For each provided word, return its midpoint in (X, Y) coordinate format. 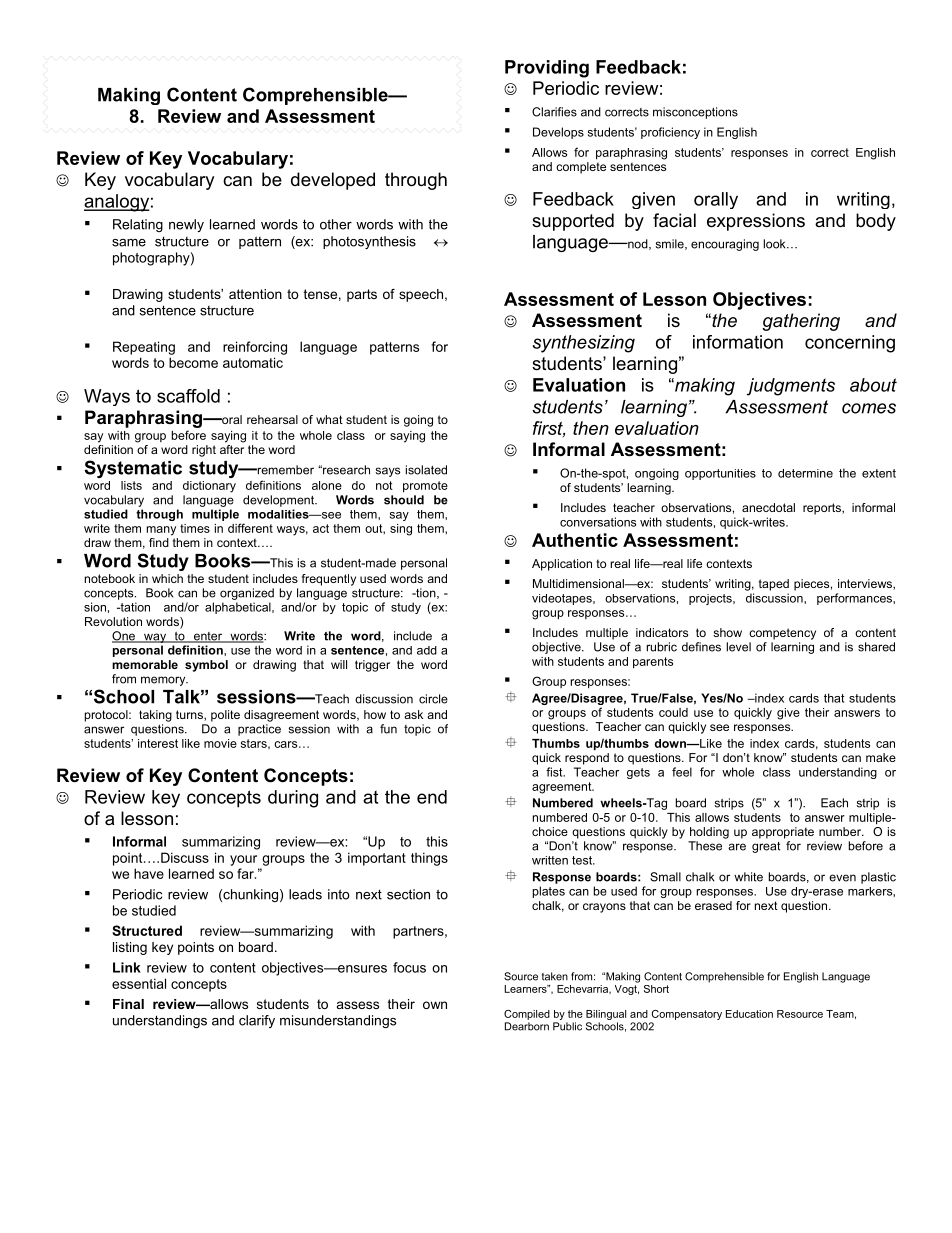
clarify (257, 1021)
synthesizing (584, 344)
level (738, 647)
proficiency (670, 133)
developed (333, 181)
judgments (791, 387)
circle (433, 699)
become (193, 362)
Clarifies (554, 112)
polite (225, 716)
